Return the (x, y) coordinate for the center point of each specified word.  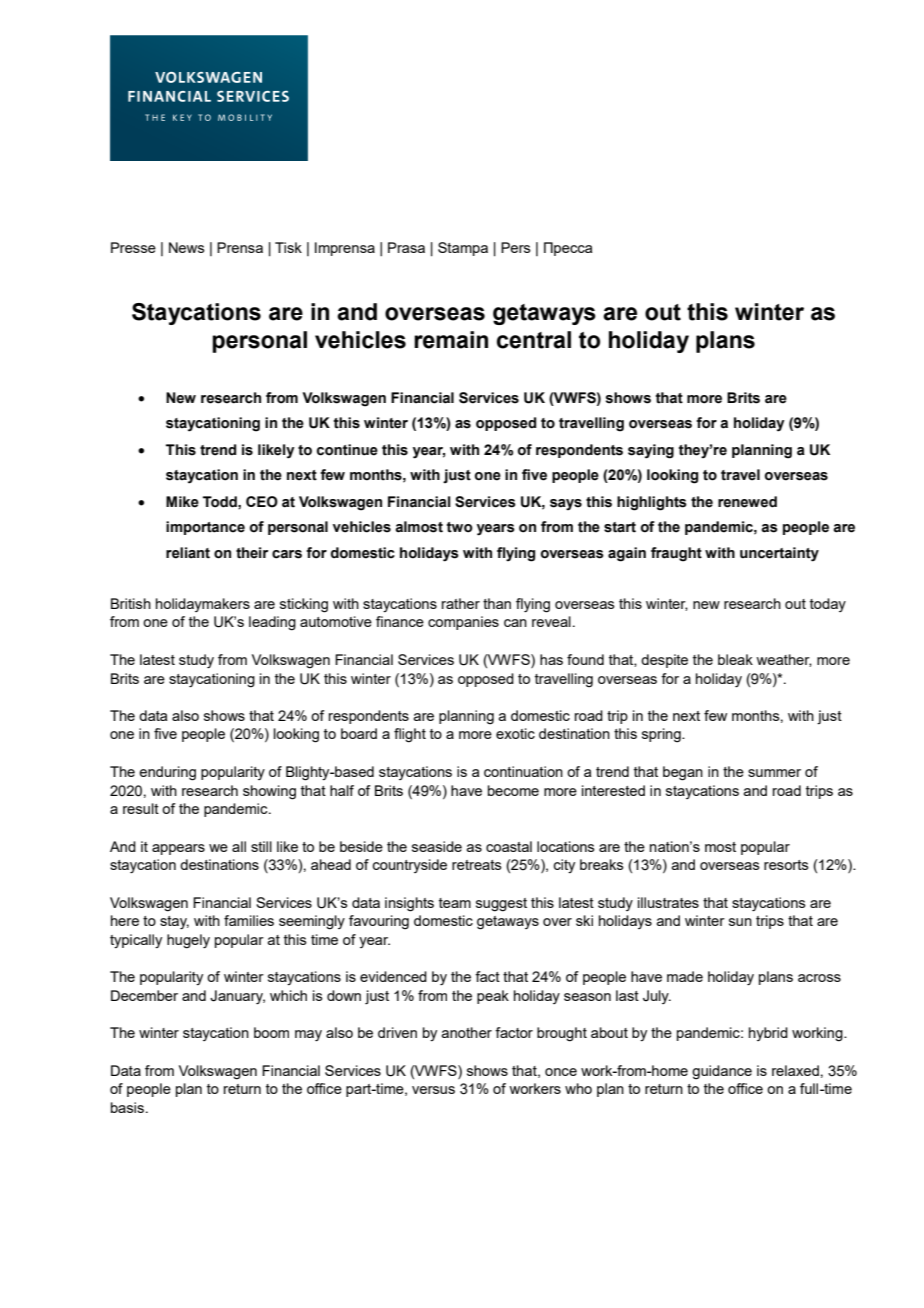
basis (129, 1107)
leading (272, 623)
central (534, 340)
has (551, 659)
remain (451, 340)
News (187, 247)
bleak (735, 659)
